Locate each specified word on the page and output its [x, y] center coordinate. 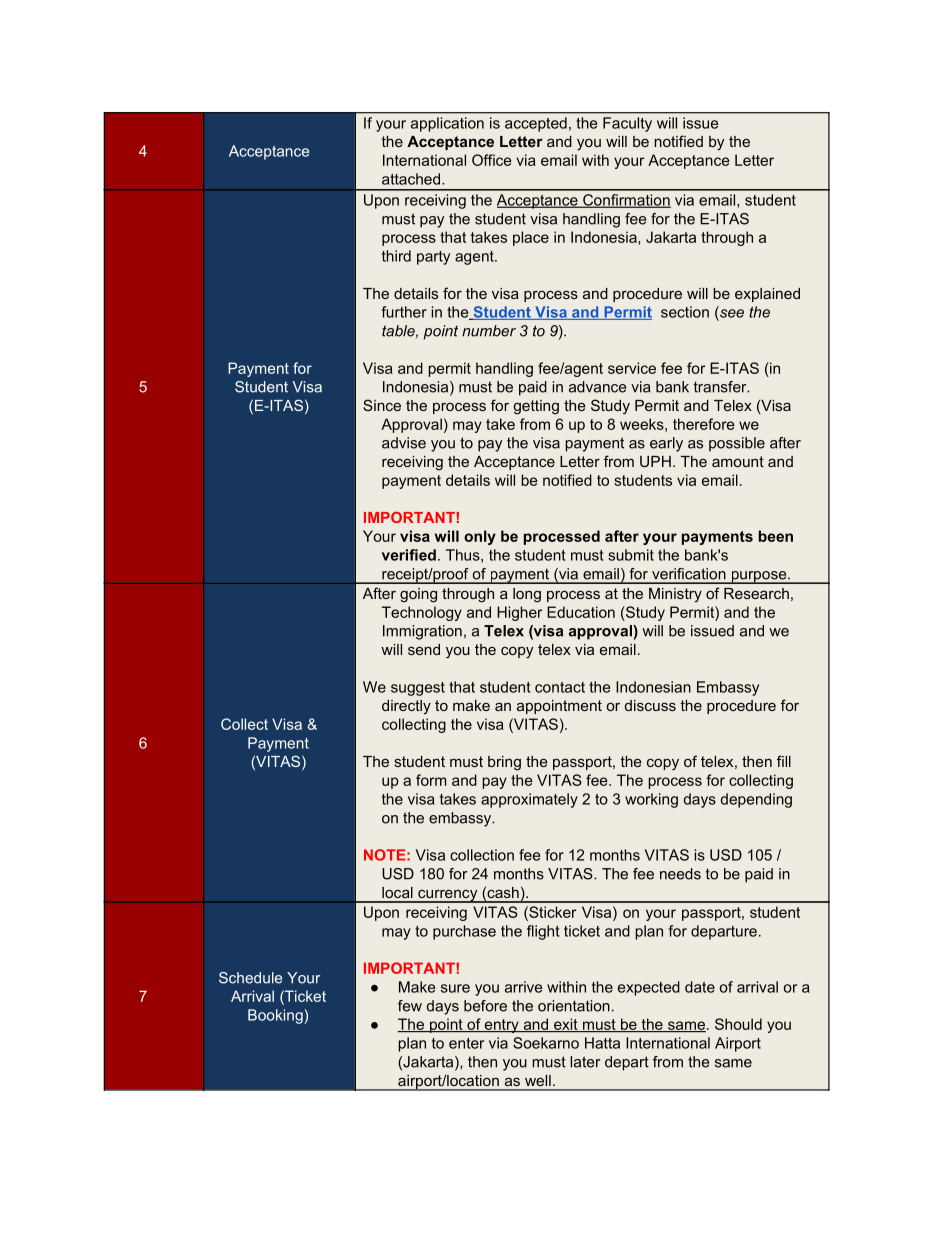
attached [412, 179]
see [732, 313]
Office [492, 160]
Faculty [627, 124]
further [404, 312]
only [480, 537]
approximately [529, 800]
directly [406, 707]
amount [738, 461]
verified [409, 555]
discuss [650, 705]
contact [560, 687]
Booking [276, 1016]
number [489, 331]
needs [680, 874]
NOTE [386, 855]
